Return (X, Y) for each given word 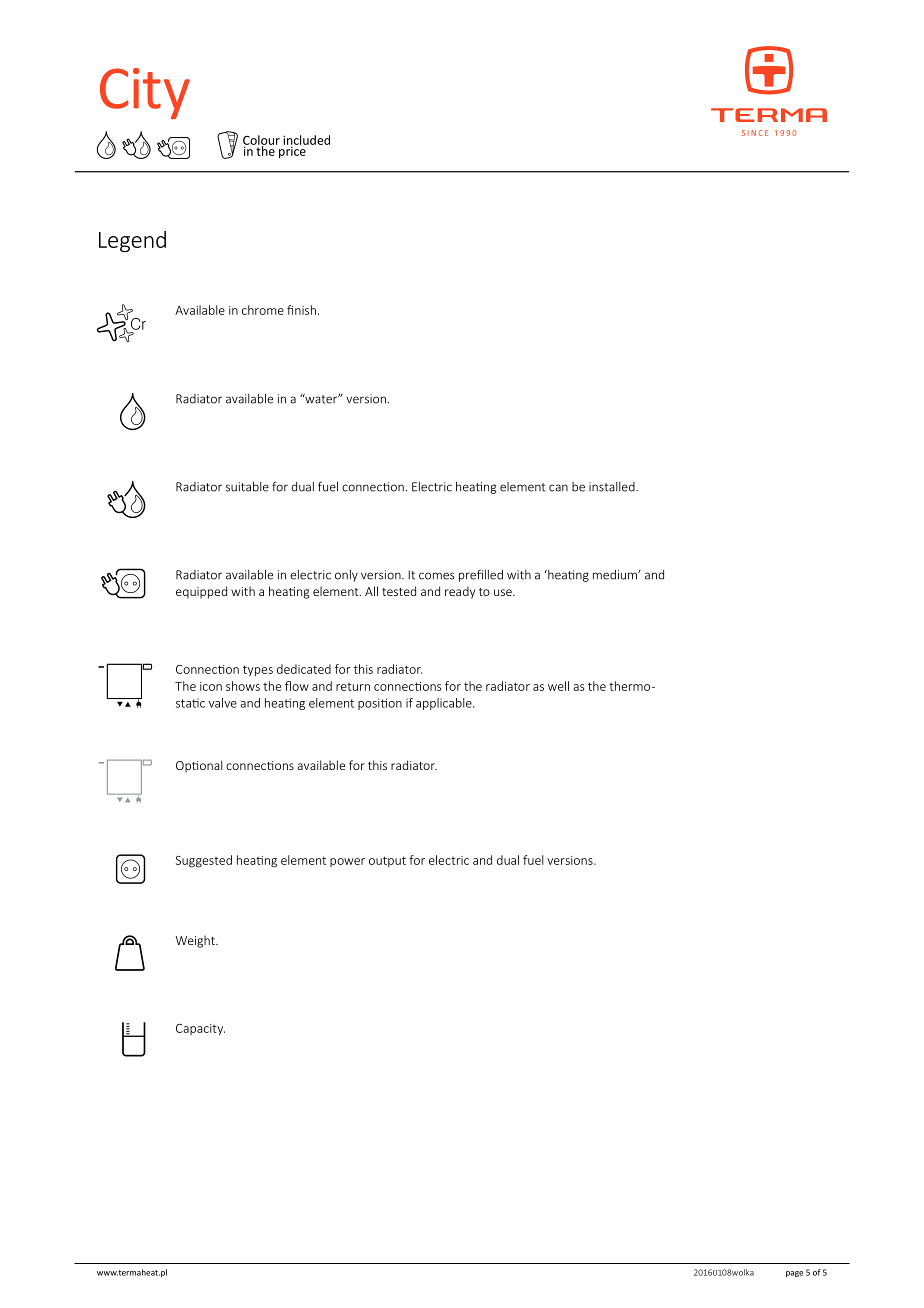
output (387, 861)
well (558, 686)
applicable (445, 704)
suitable (247, 487)
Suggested (204, 861)
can (558, 488)
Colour (261, 141)
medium (616, 575)
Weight (196, 941)
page (794, 1274)
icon (211, 686)
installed (613, 487)
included (306, 140)
